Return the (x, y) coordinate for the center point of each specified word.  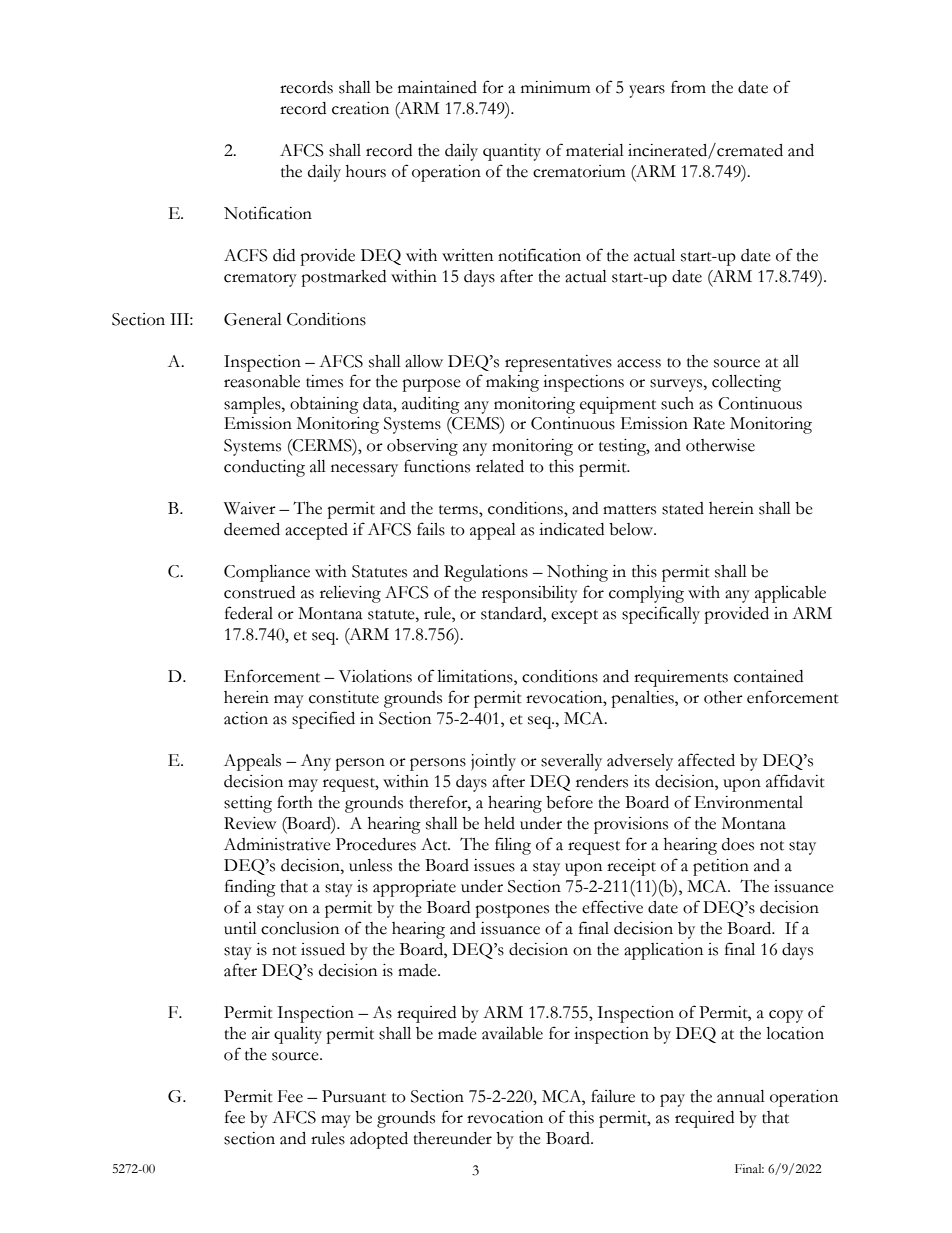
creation (360, 108)
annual (741, 1096)
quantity (512, 152)
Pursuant (354, 1096)
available (512, 1033)
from (688, 87)
